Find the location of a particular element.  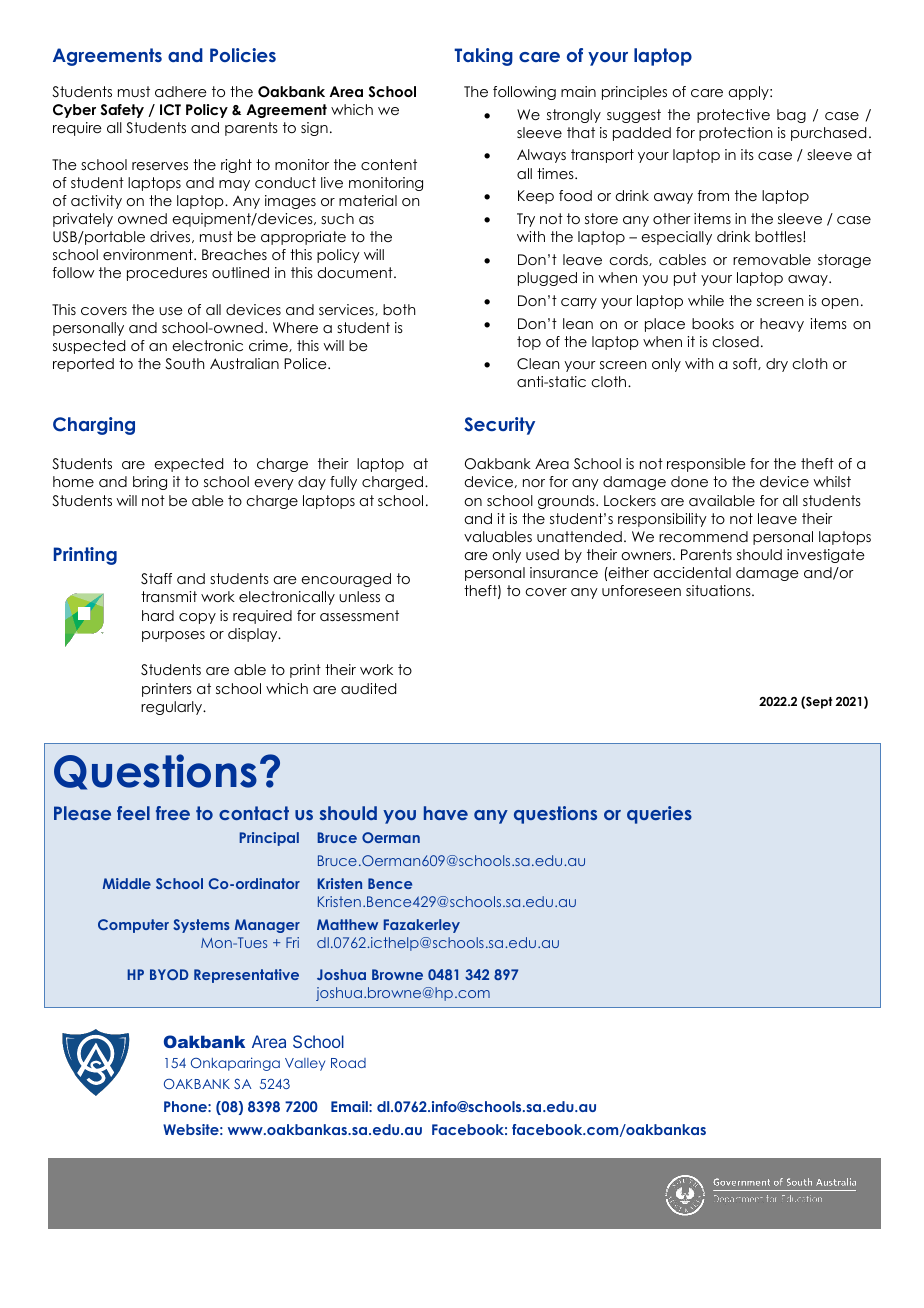

Taking is located at coordinates (483, 57).
